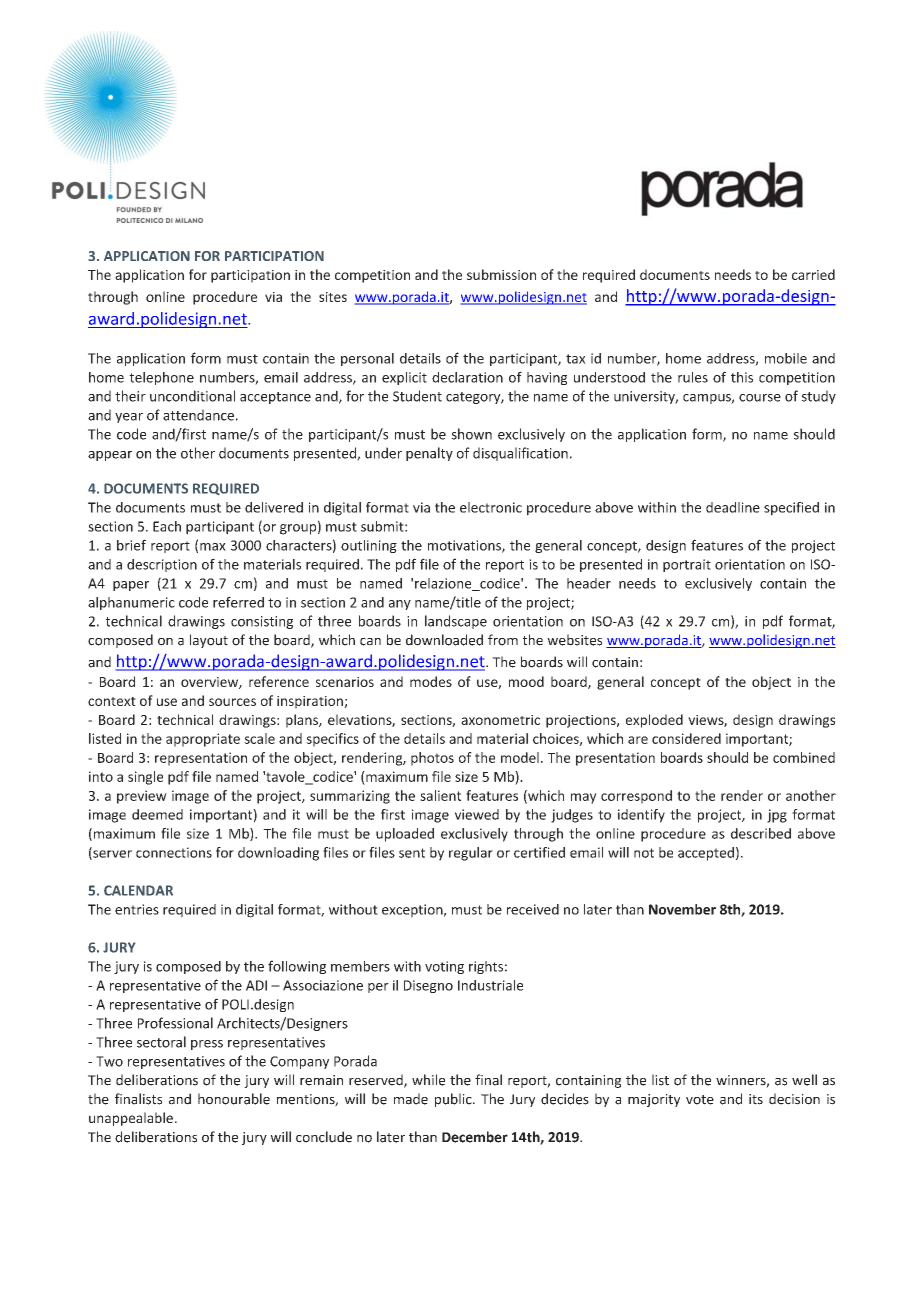  What do you see at coordinates (431, 681) in the document?
I see `modes` at bounding box center [431, 681].
